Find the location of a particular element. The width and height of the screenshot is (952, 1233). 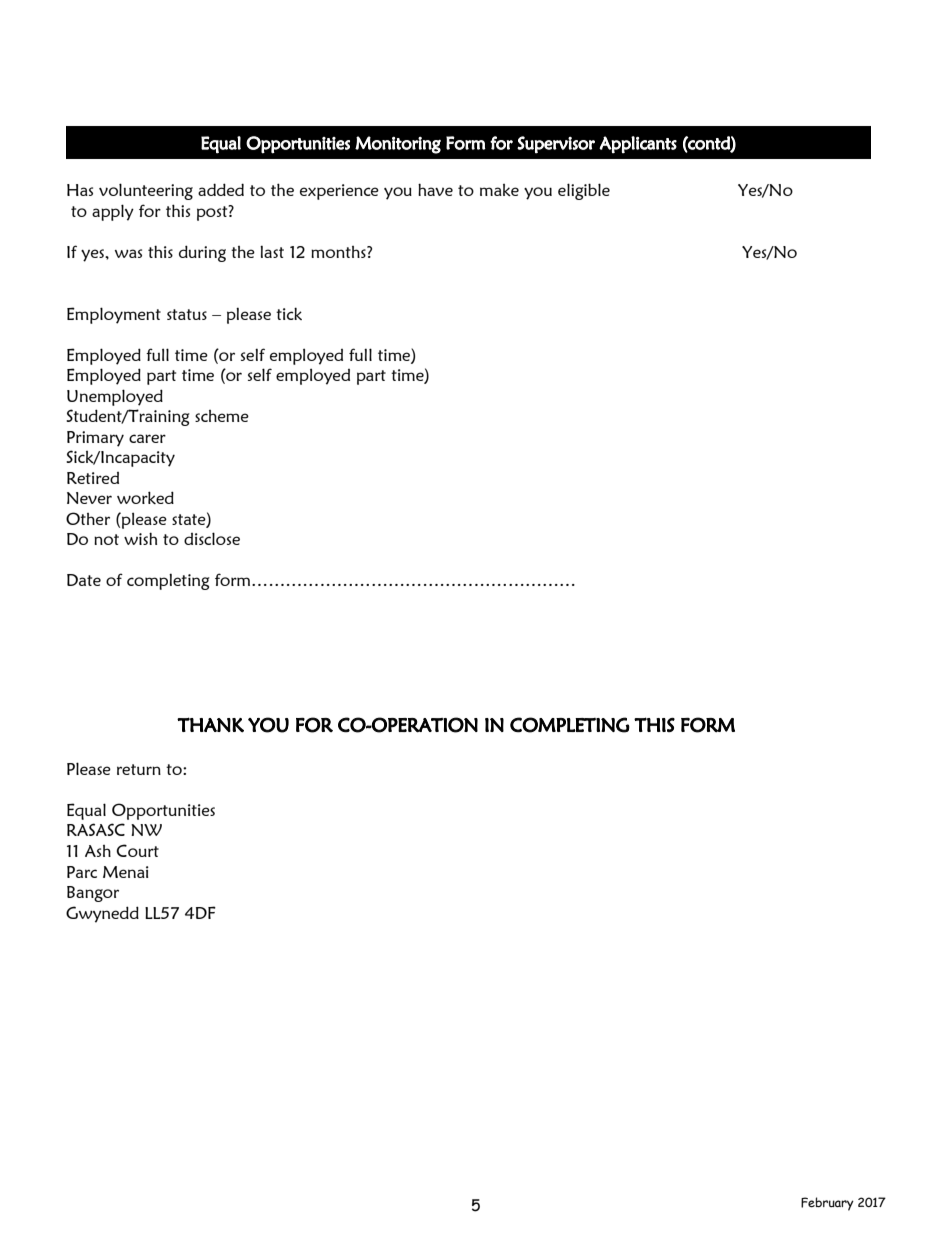

Court is located at coordinates (137, 850).
